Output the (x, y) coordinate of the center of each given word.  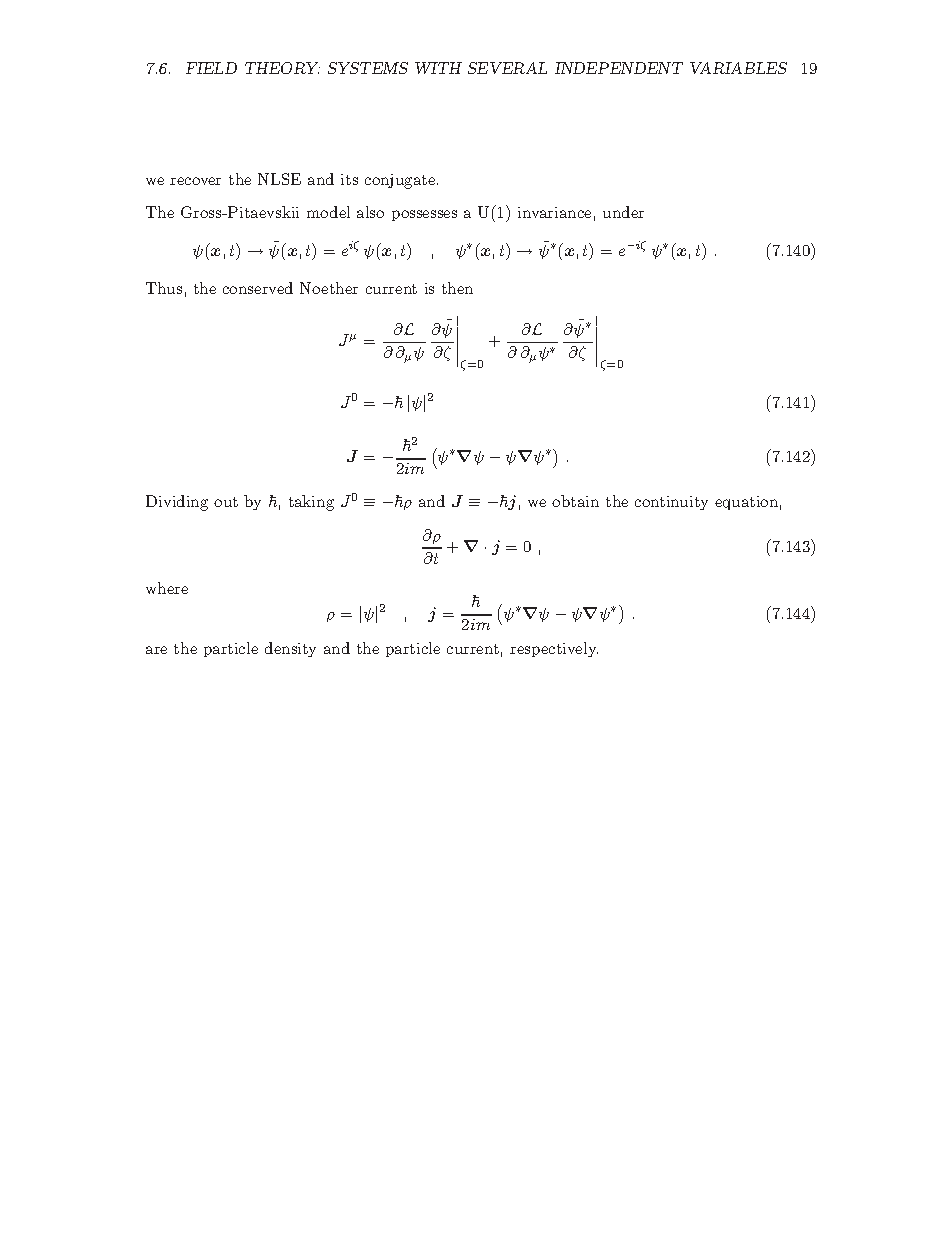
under (623, 212)
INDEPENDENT (619, 68)
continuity (671, 503)
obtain (575, 501)
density (290, 649)
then (457, 288)
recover (195, 181)
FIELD (211, 68)
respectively (554, 649)
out (226, 502)
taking (311, 503)
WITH (438, 68)
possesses (424, 215)
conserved (258, 288)
